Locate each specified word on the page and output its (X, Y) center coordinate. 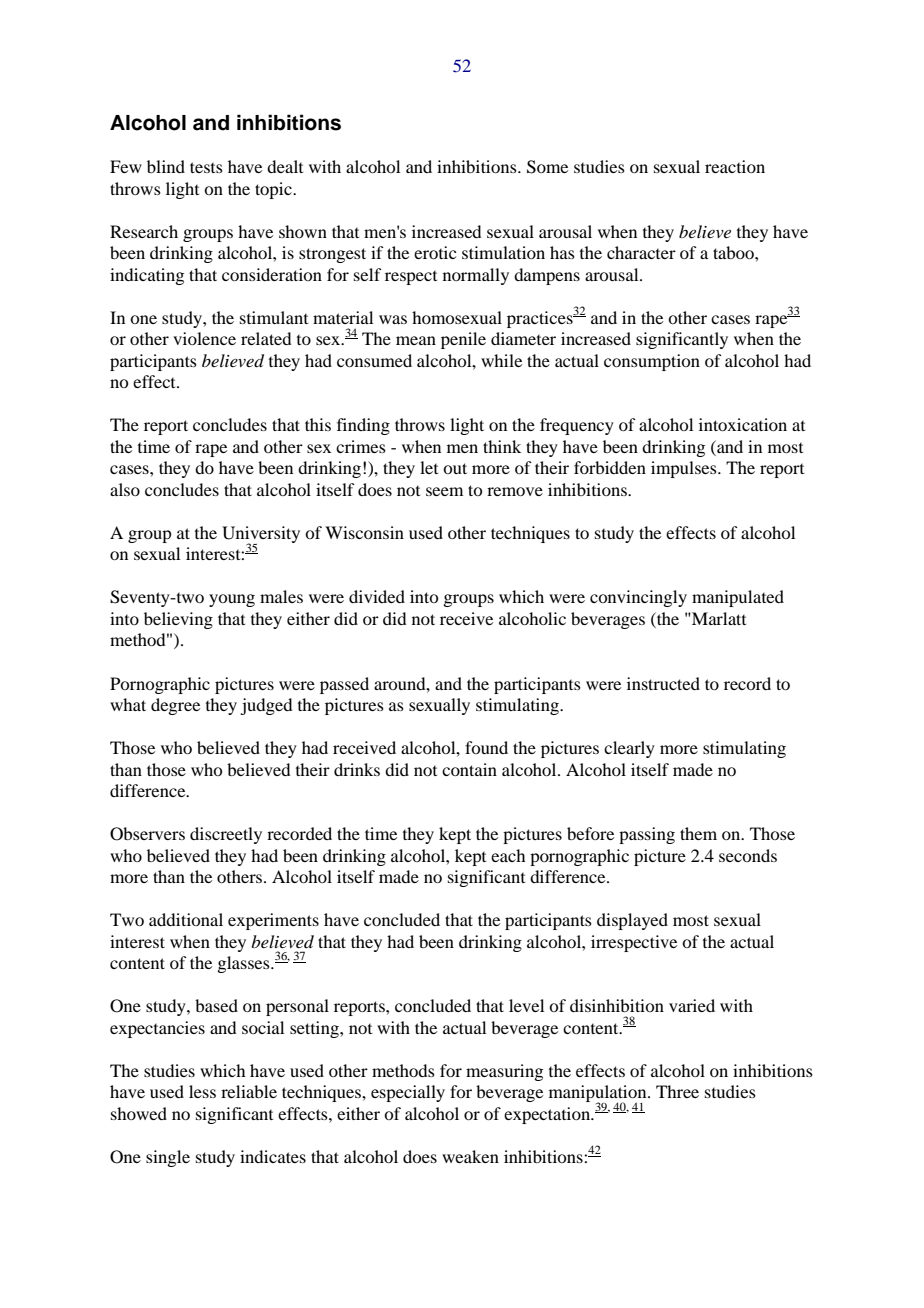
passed (344, 685)
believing (178, 620)
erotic (435, 252)
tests (206, 167)
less (202, 1091)
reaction (735, 166)
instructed (663, 683)
